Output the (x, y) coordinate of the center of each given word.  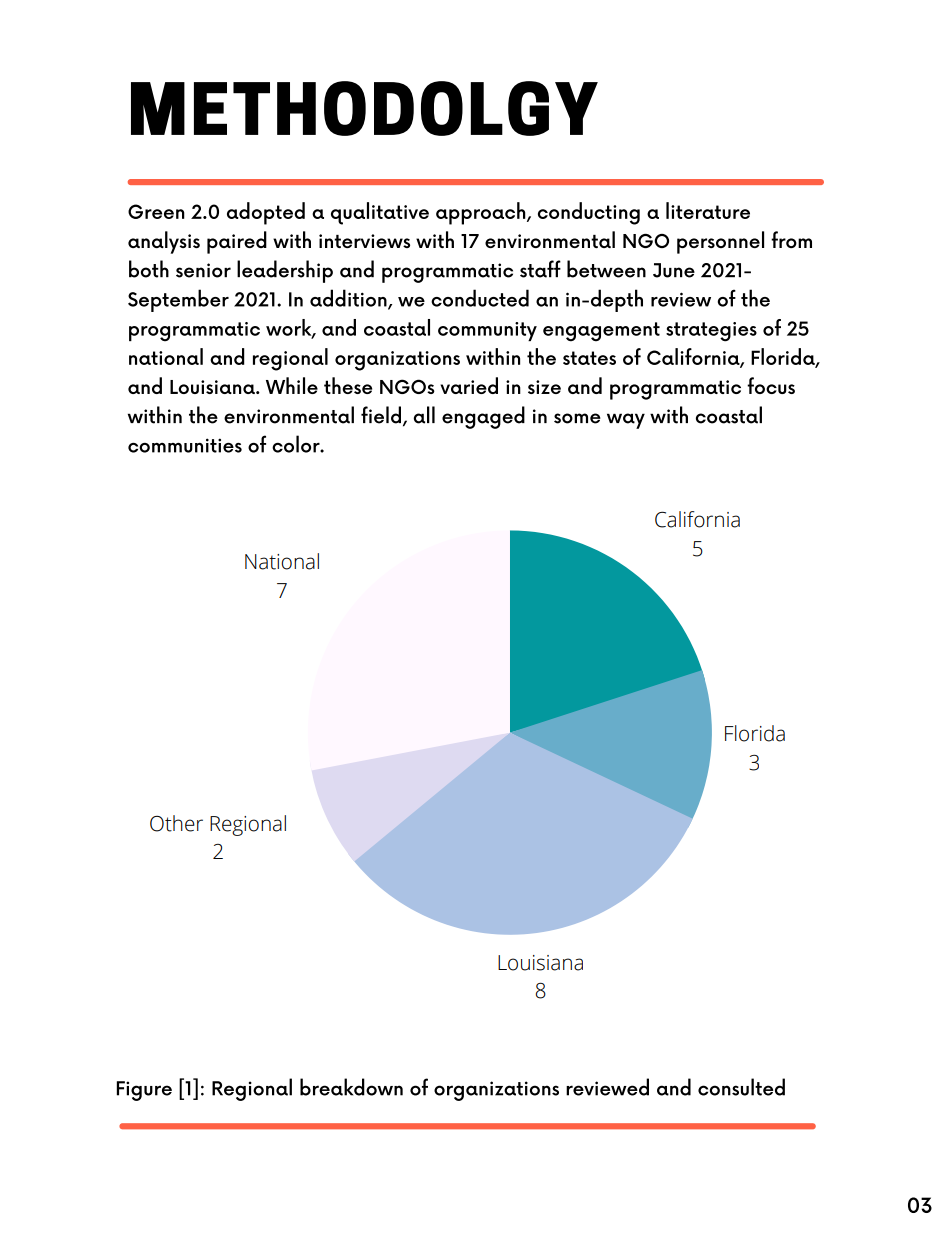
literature (708, 210)
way (626, 421)
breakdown (351, 1087)
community (487, 331)
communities (185, 445)
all (424, 415)
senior (203, 270)
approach (482, 213)
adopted (266, 213)
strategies (711, 332)
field (381, 415)
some (577, 418)
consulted (741, 1087)
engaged (483, 417)
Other (176, 823)
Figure (144, 1091)
